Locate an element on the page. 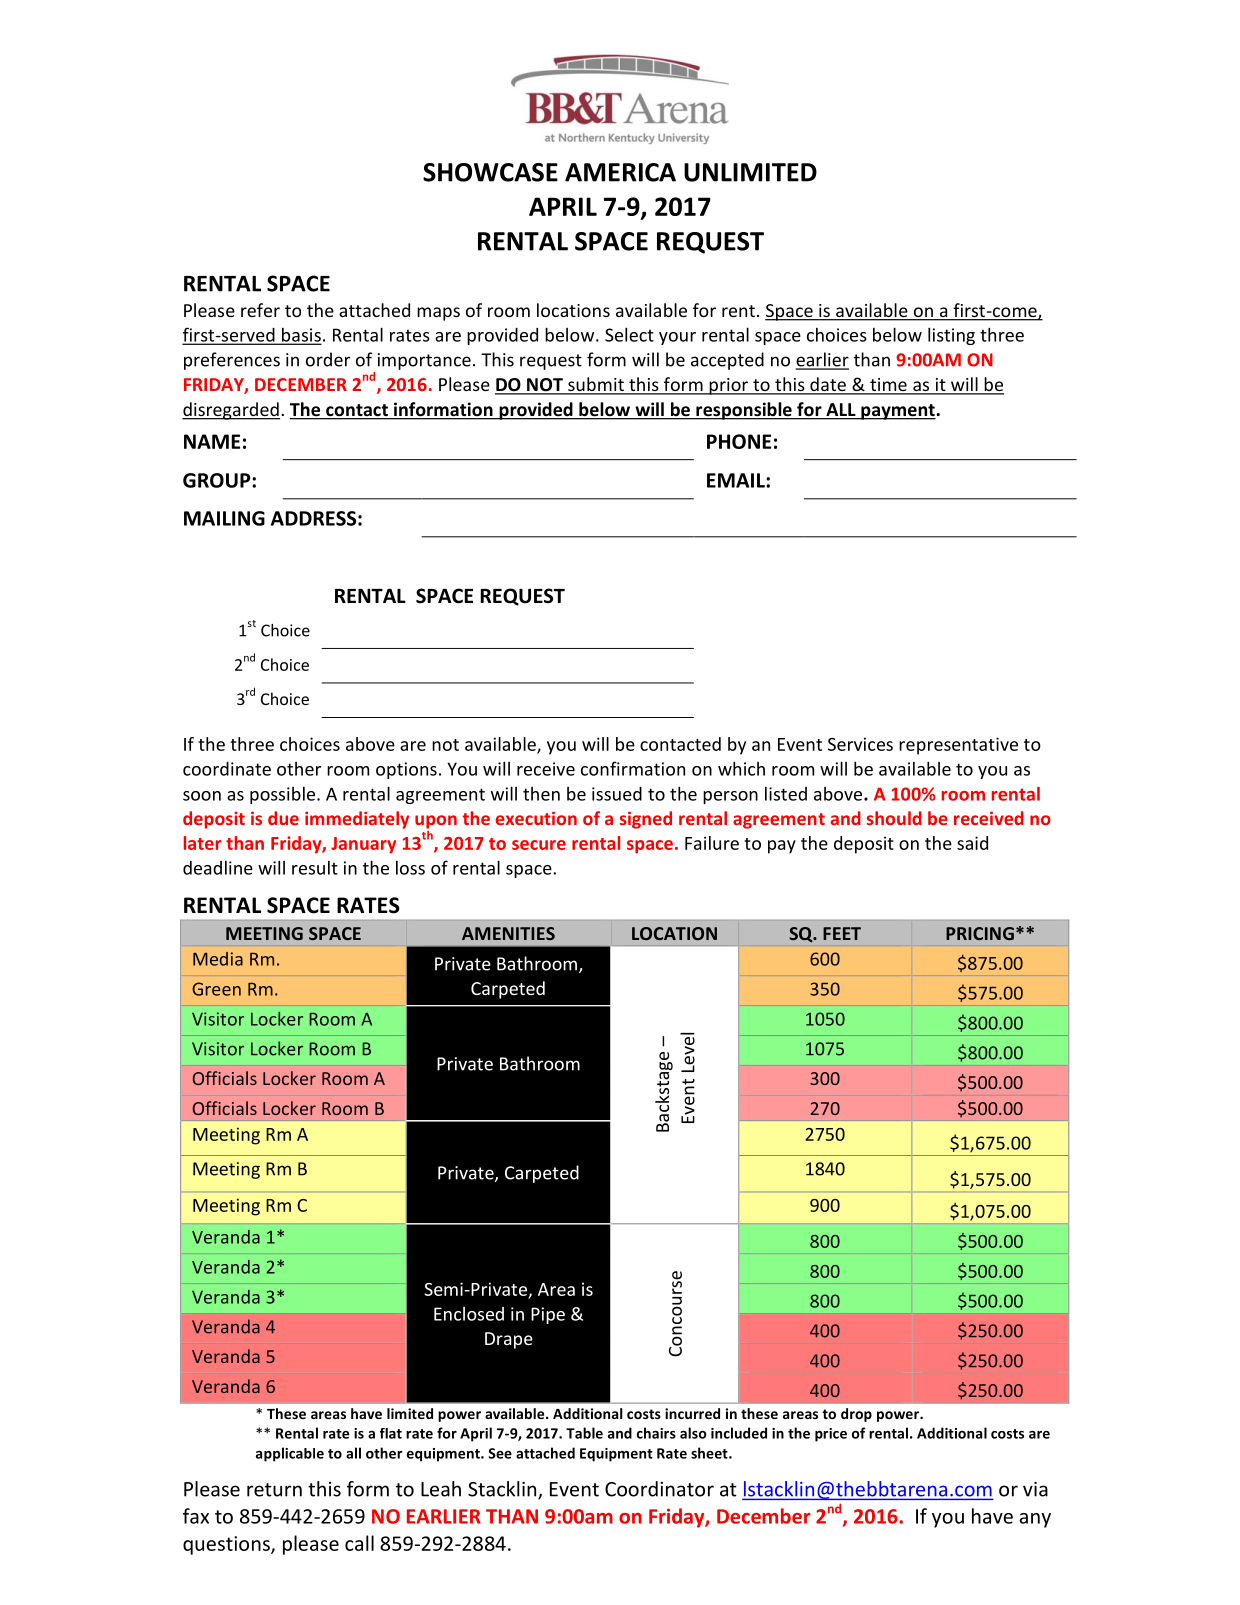  payment is located at coordinates (898, 412).
